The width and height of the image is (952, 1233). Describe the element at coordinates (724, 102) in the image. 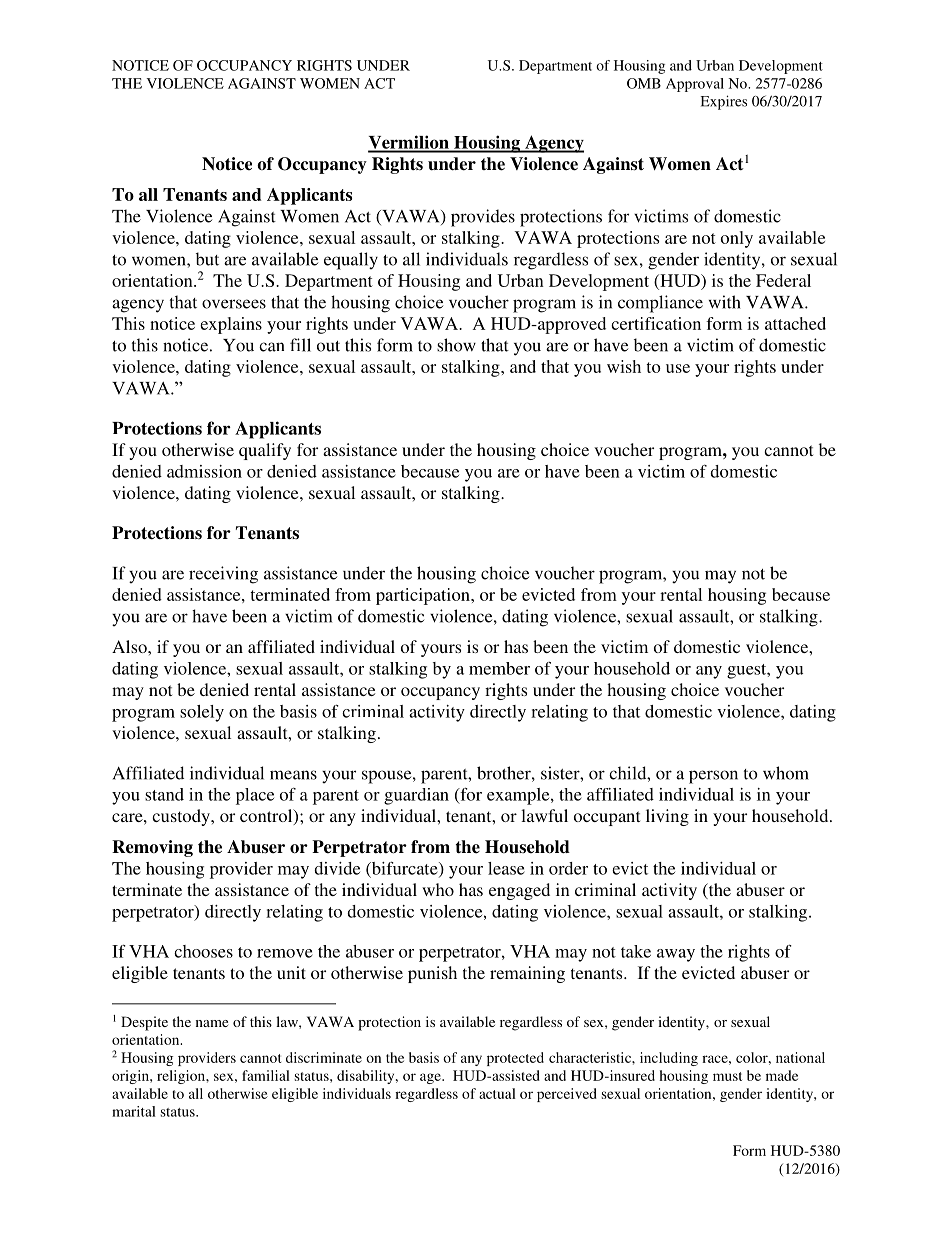

I see `Expires` at that location.
